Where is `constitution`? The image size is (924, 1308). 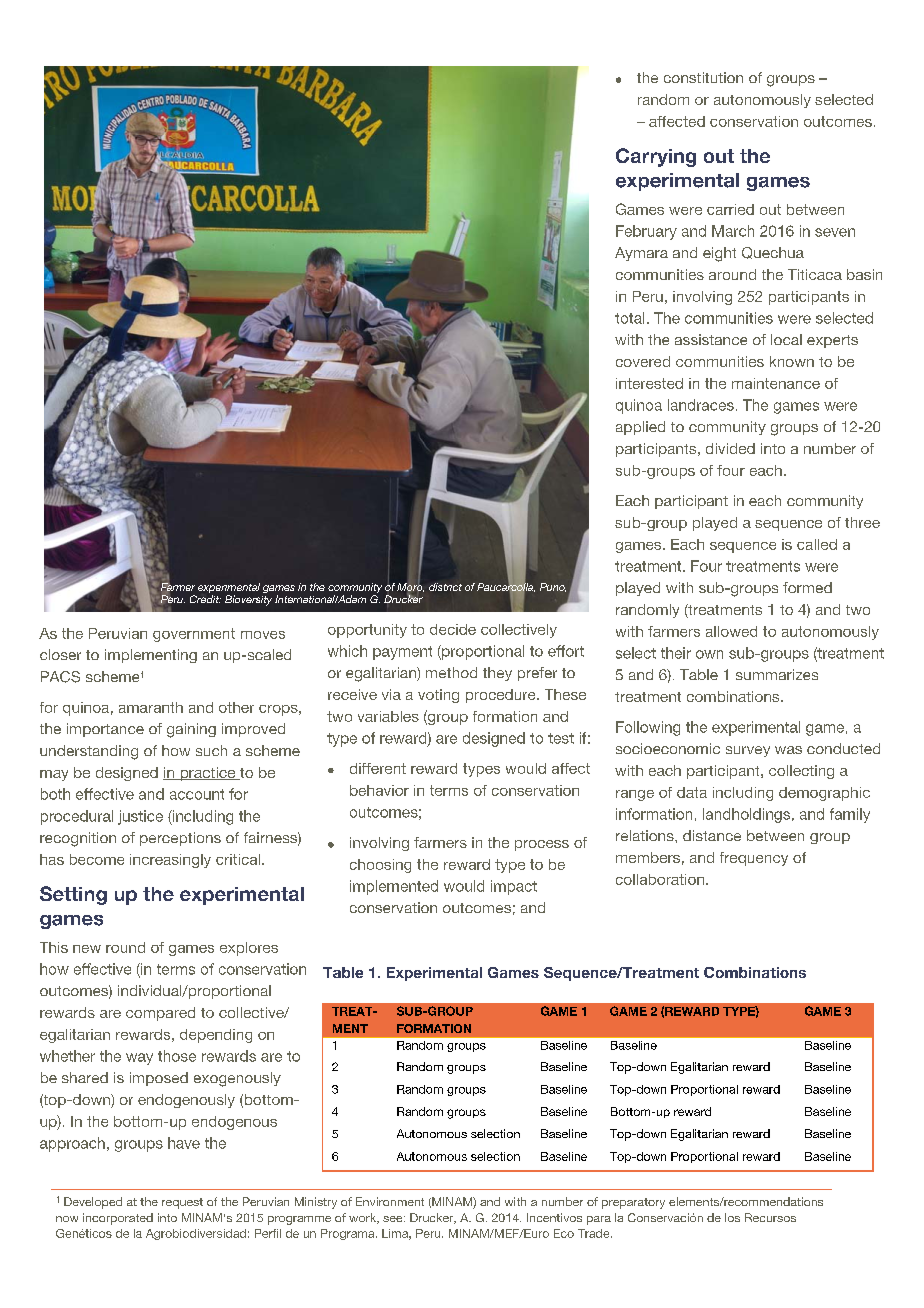 constitution is located at coordinates (703, 77).
